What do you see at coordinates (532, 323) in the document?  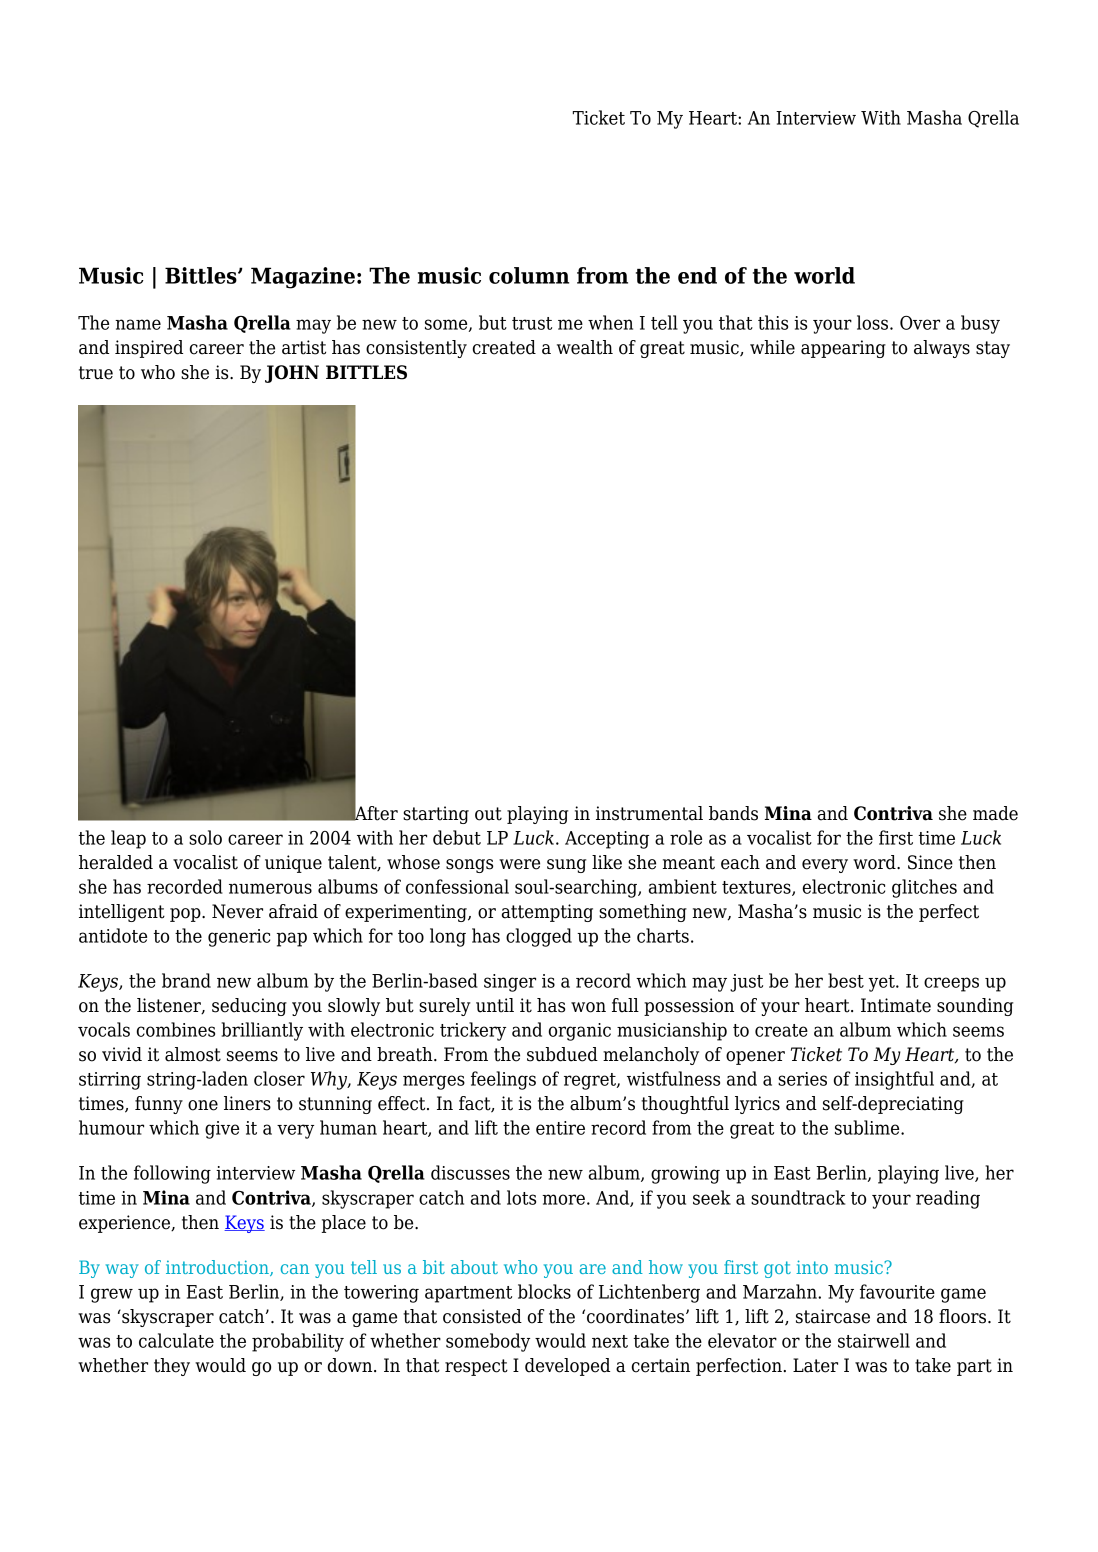 I see `trust` at bounding box center [532, 323].
